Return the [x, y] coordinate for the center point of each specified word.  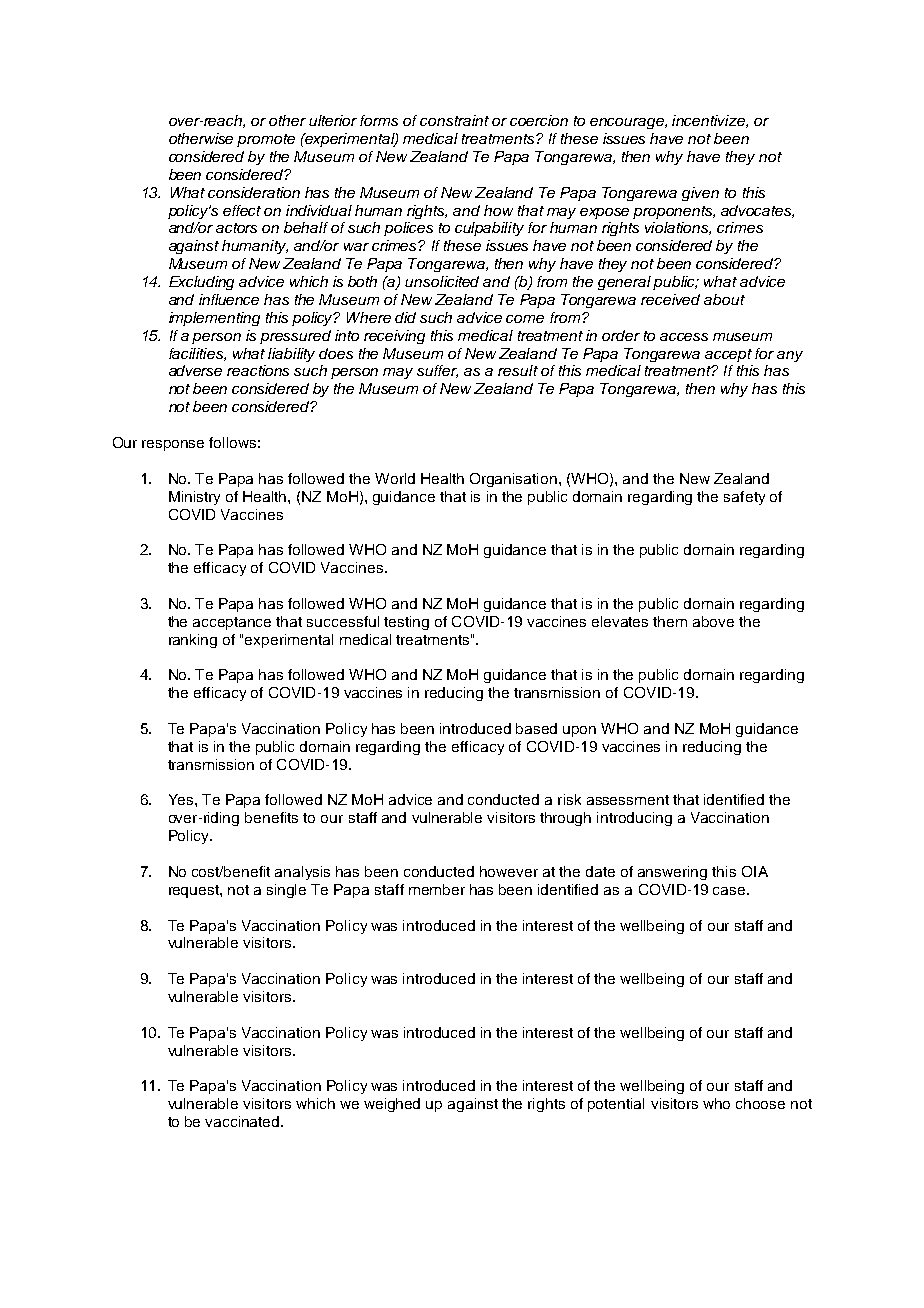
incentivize [709, 121]
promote [266, 140]
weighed [392, 1105]
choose [760, 1103]
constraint [454, 120]
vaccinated [243, 1121]
